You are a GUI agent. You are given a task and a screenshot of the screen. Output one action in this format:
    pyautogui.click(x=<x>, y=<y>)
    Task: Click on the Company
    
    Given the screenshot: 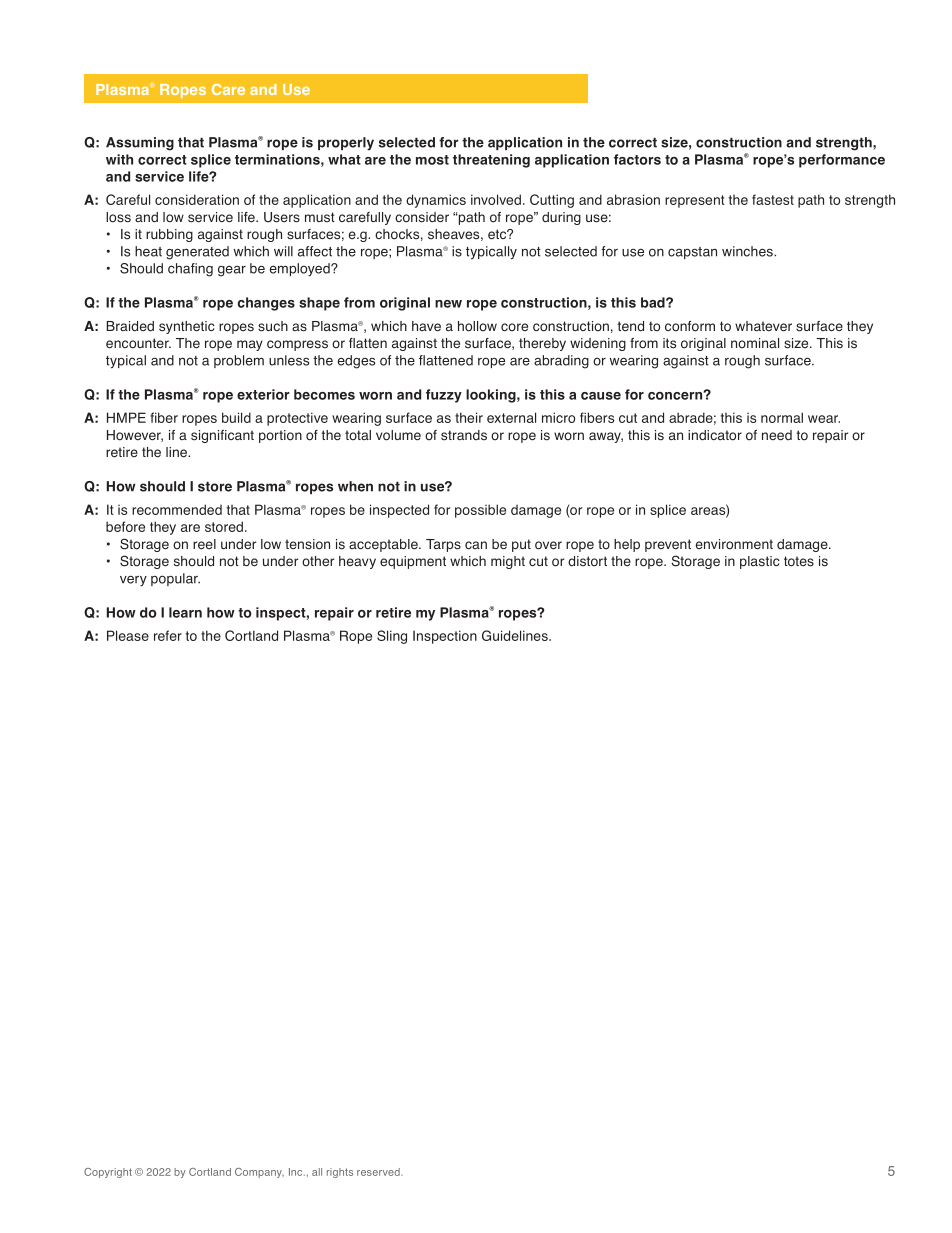 What is the action you would take?
    pyautogui.click(x=259, y=1173)
